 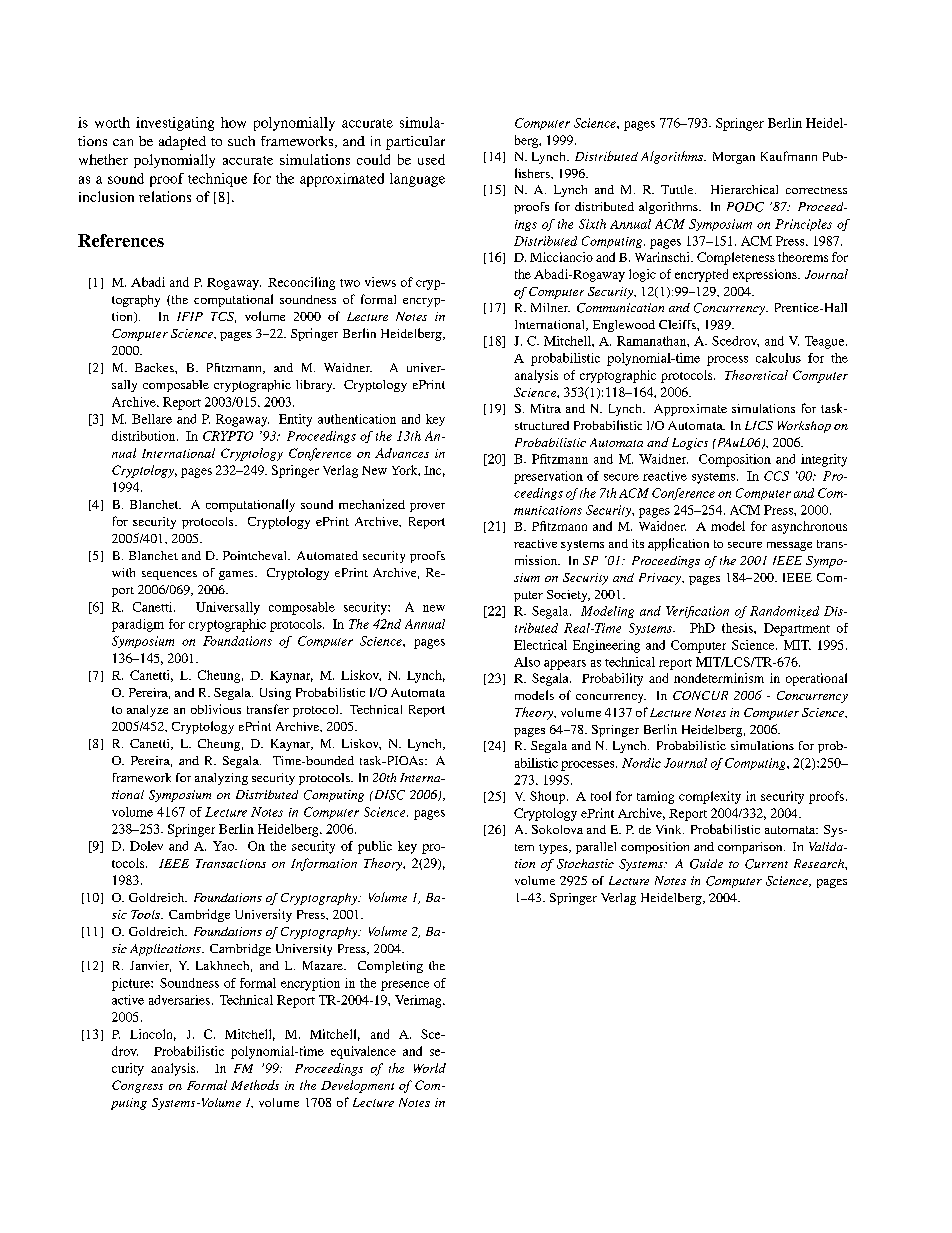 I want to click on DISC, so click(x=388, y=795).
